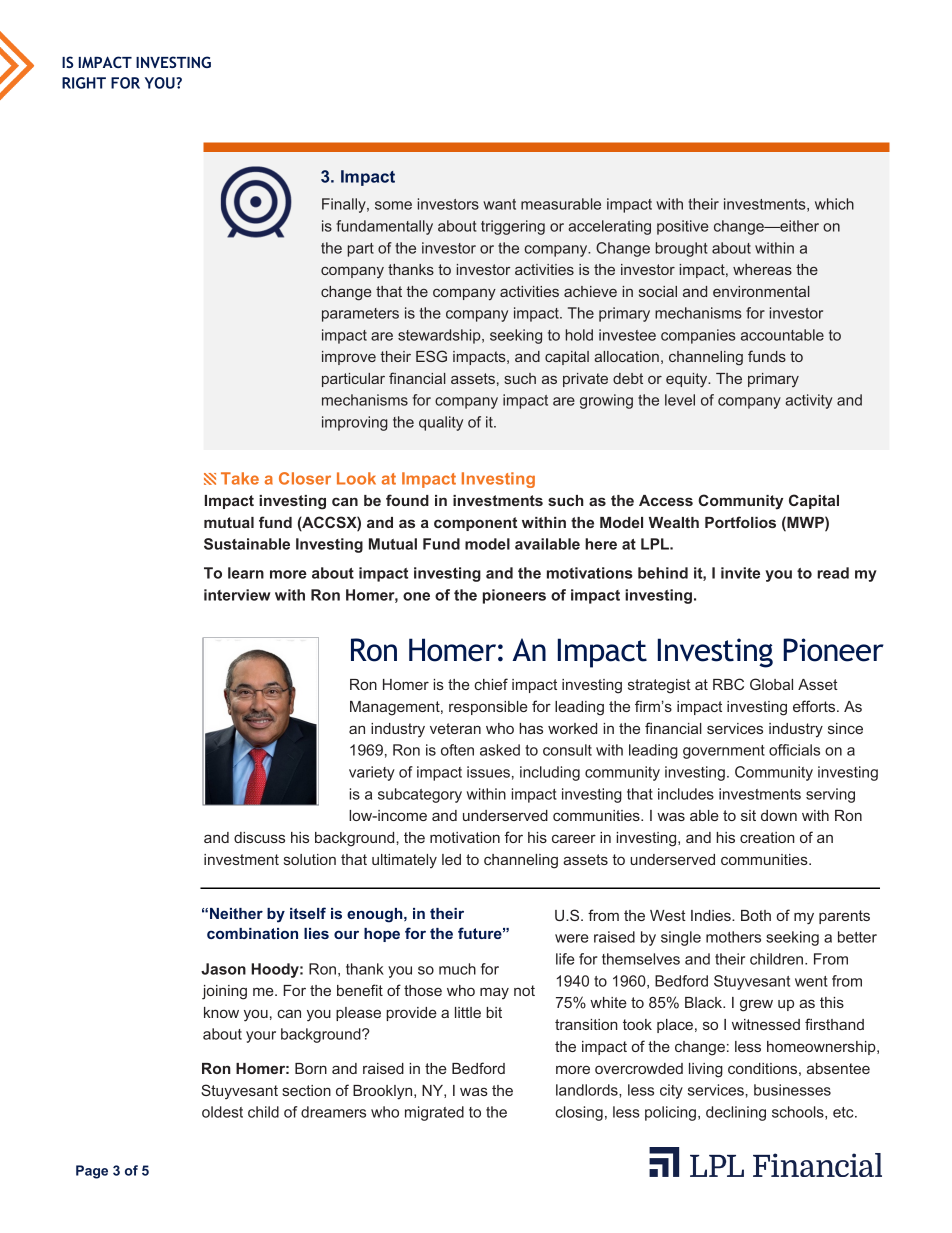 This screenshot has height=1233, width=952. Describe the element at coordinates (771, 684) in the screenshot. I see `Global` at that location.
